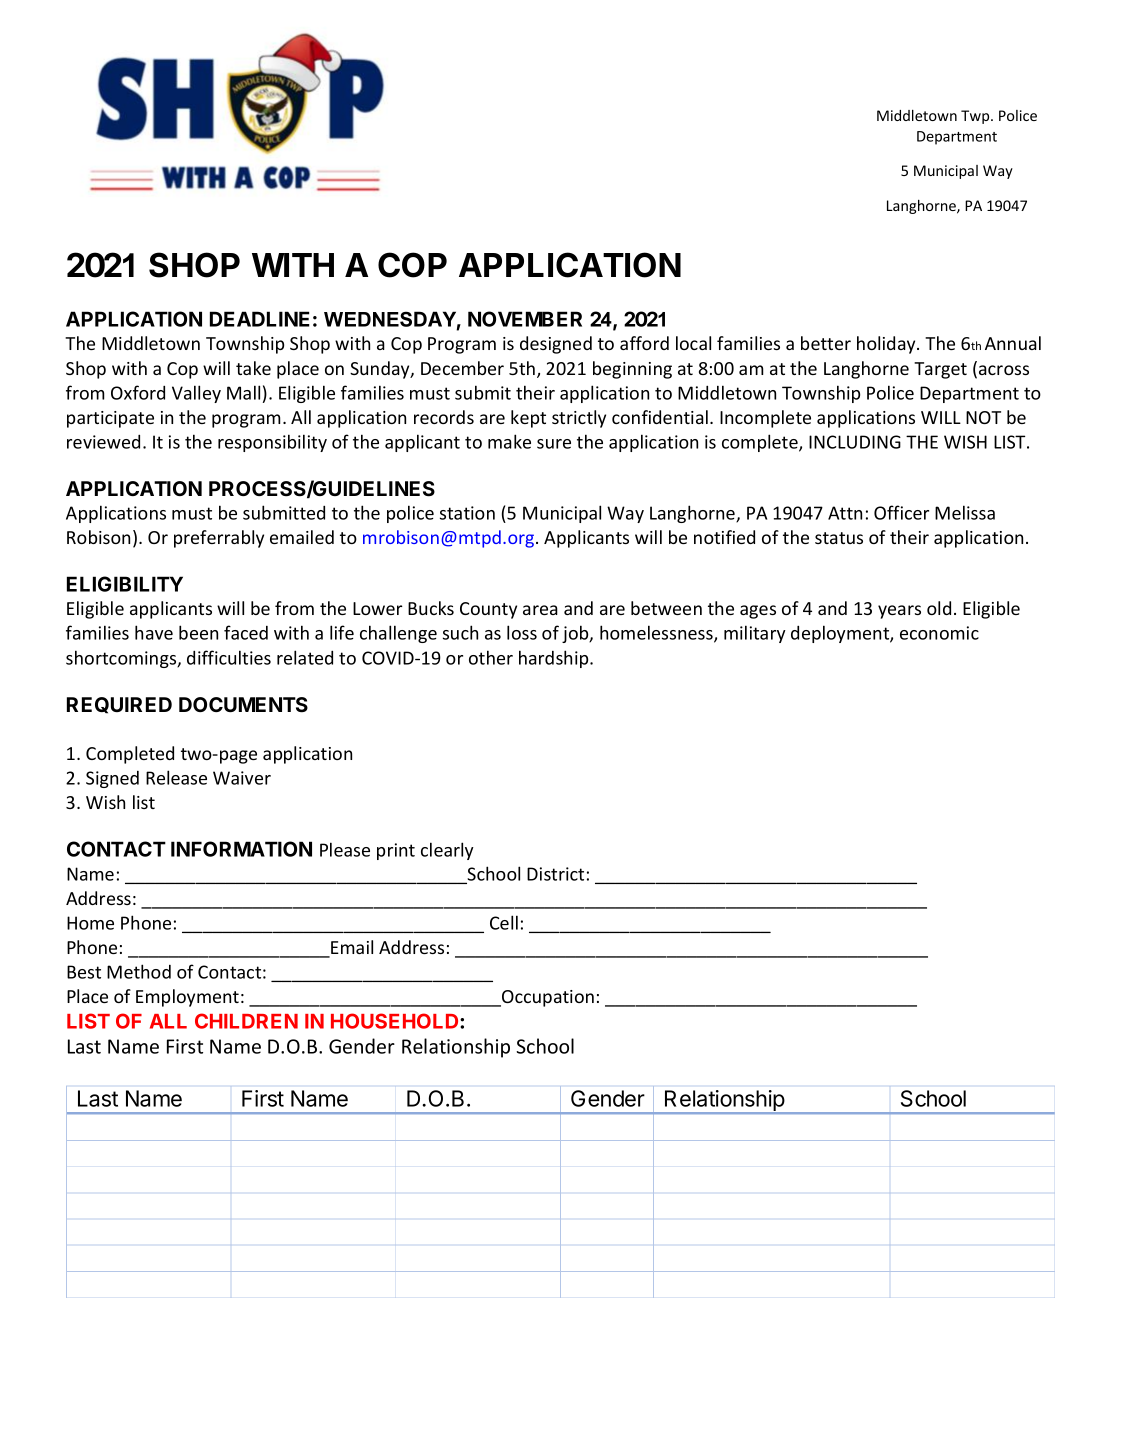  What do you see at coordinates (447, 851) in the screenshot?
I see `clearly` at bounding box center [447, 851].
